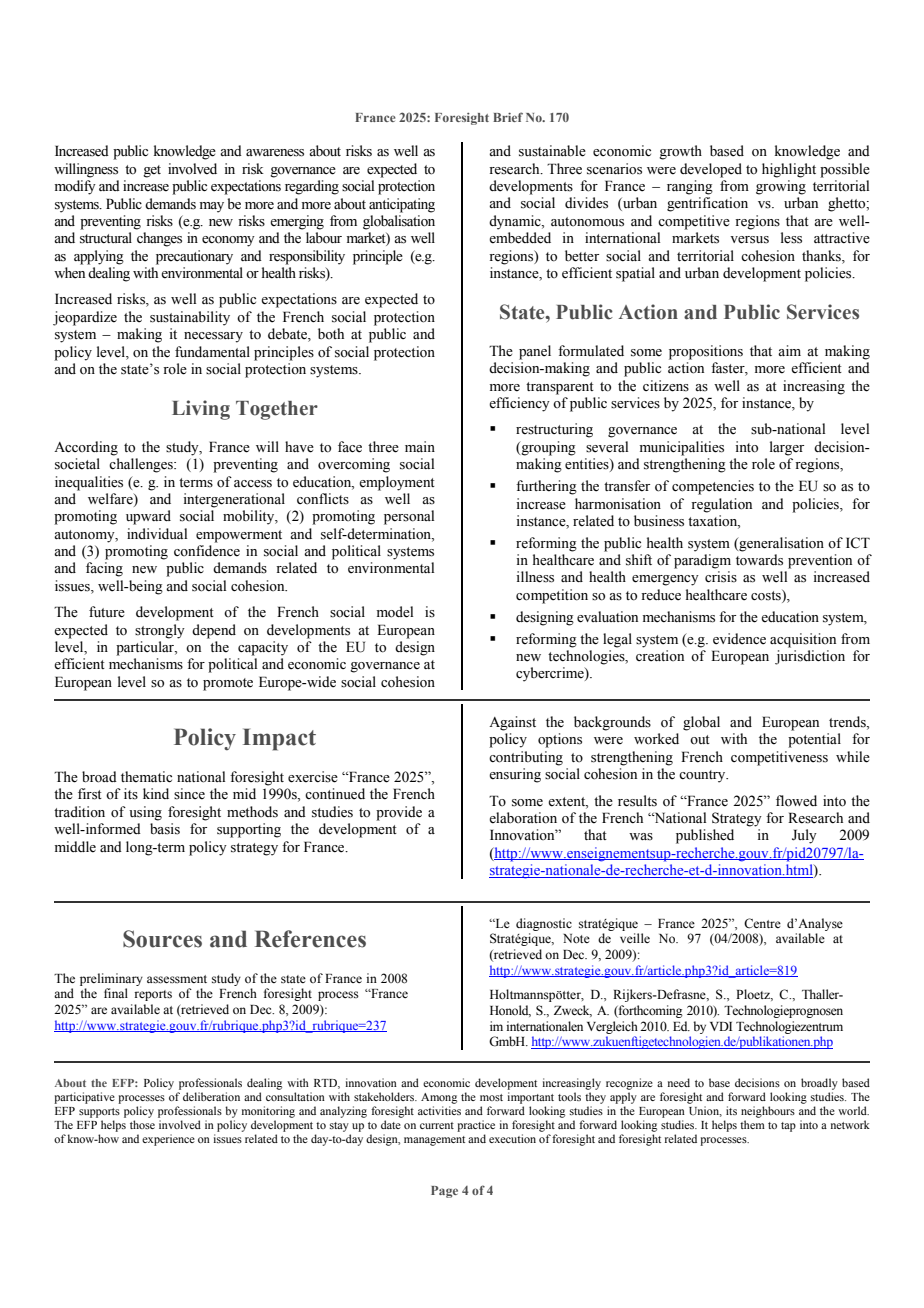  I want to click on assessment, so click(177, 979).
